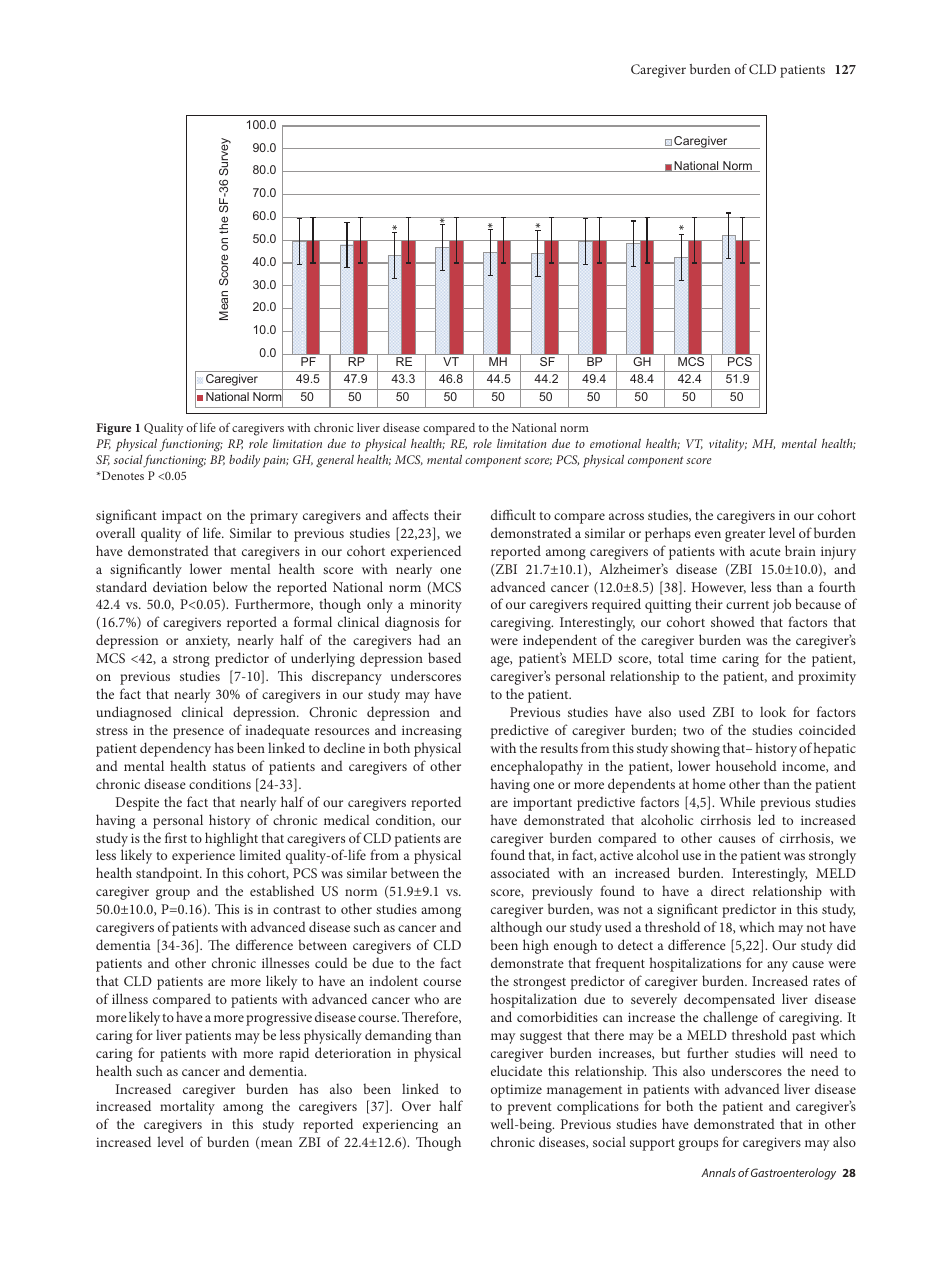  I want to click on direct, so click(728, 890).
